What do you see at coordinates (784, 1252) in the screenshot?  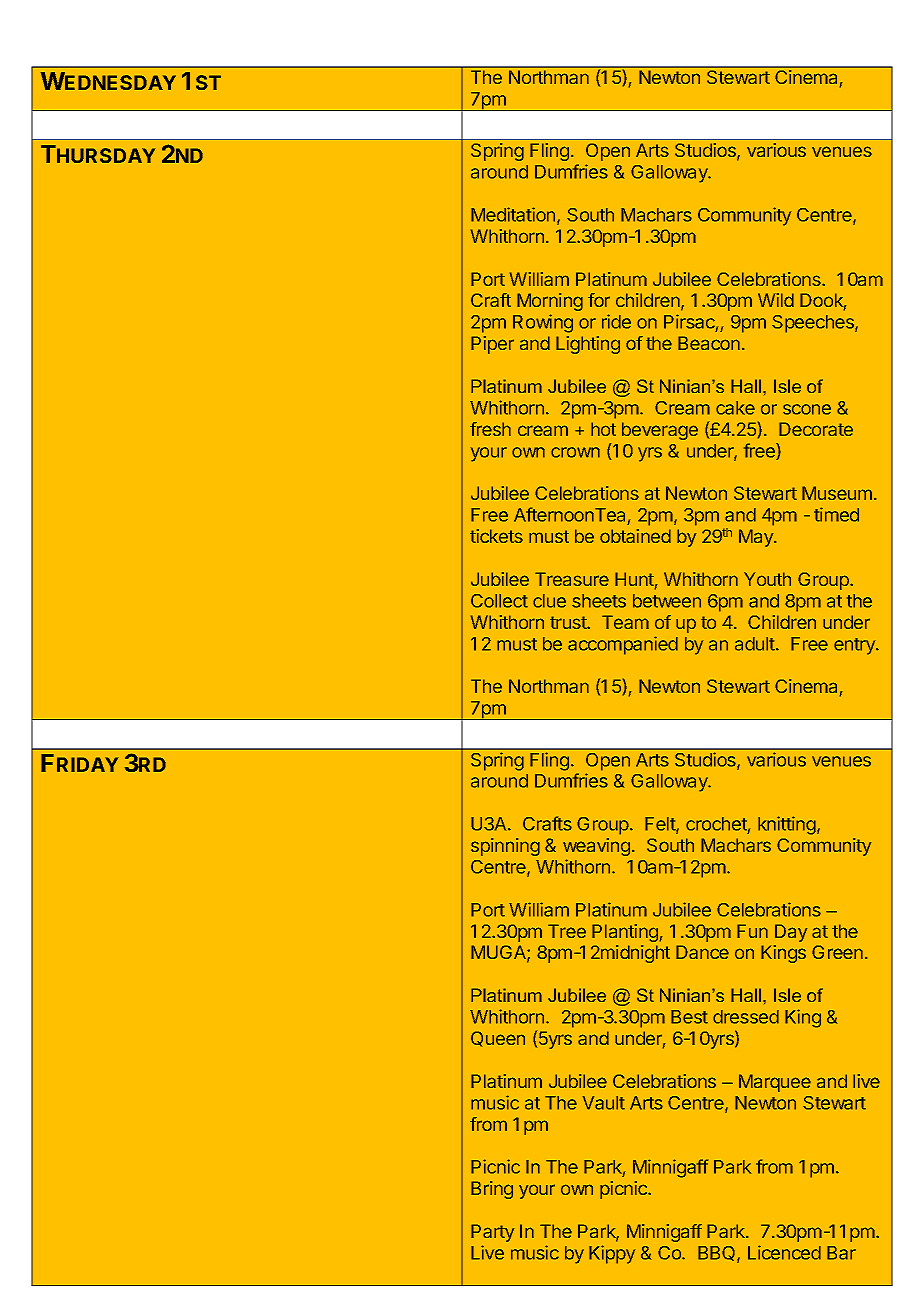 I see `Licenced` at bounding box center [784, 1252].
